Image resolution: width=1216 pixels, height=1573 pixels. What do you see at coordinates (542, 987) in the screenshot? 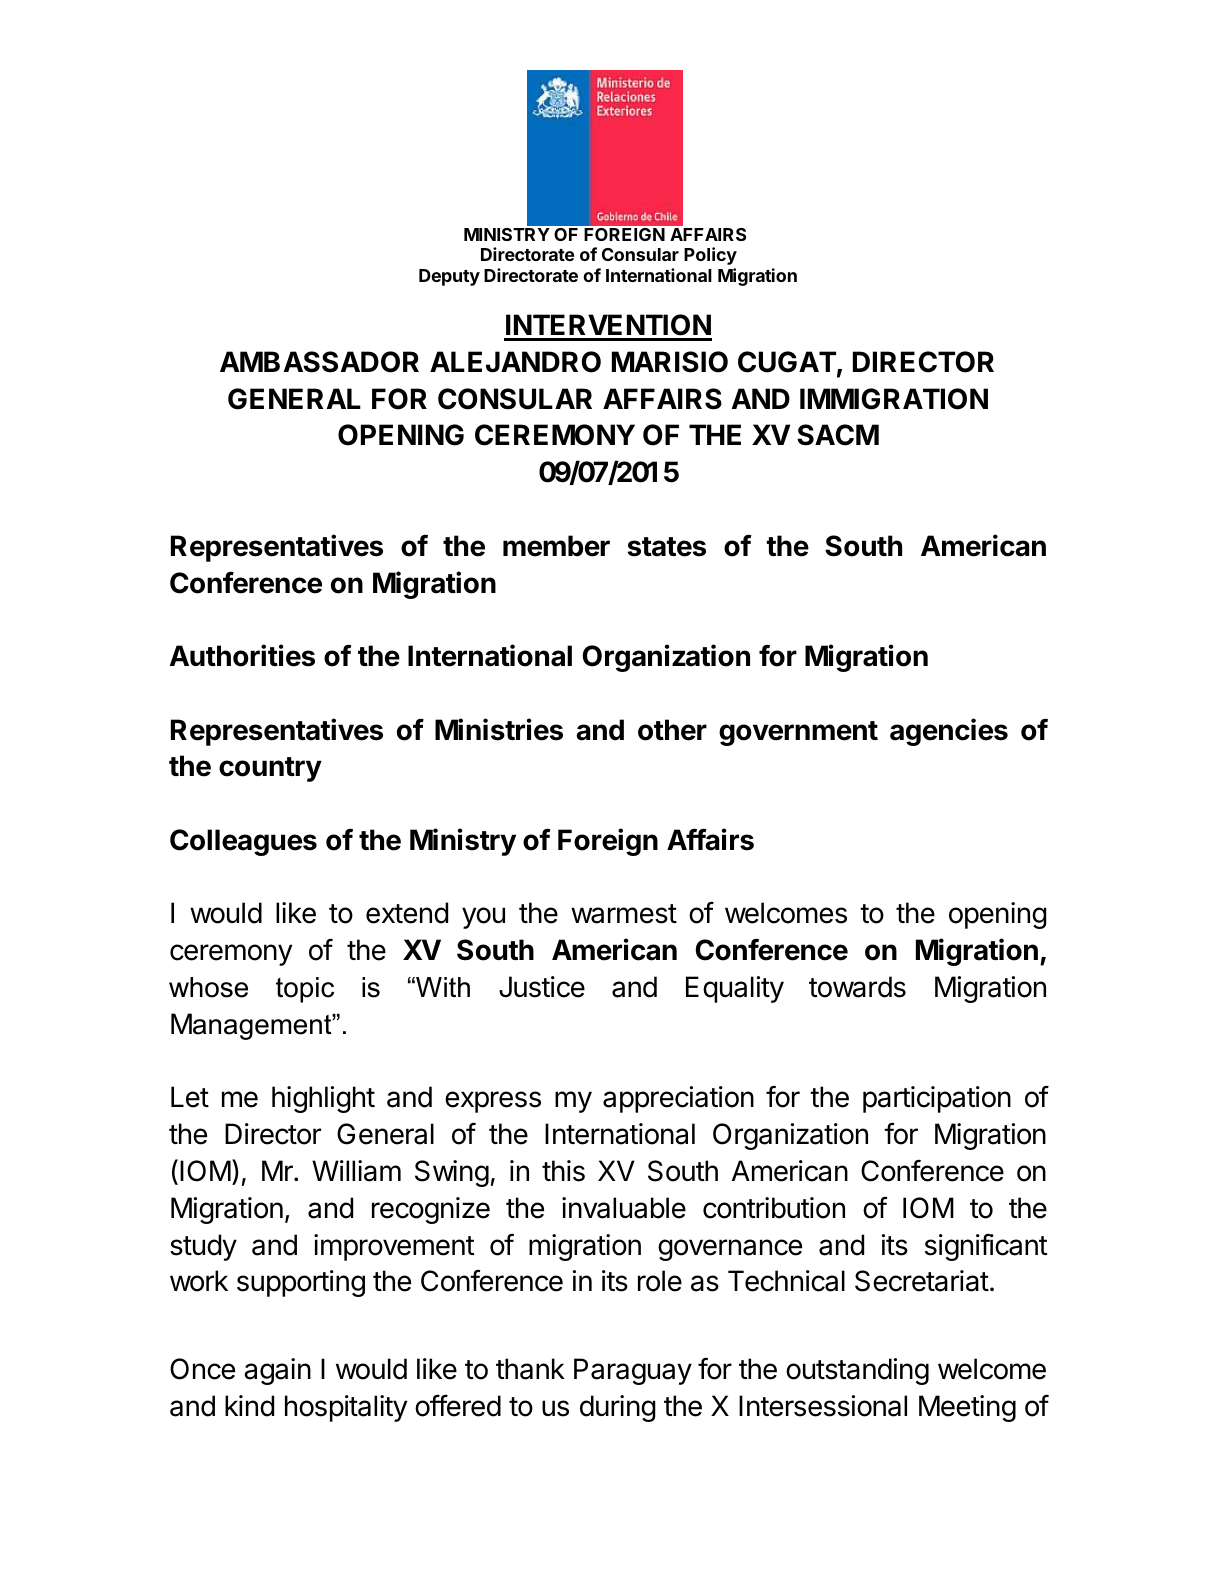
I see `Justice` at bounding box center [542, 987].
